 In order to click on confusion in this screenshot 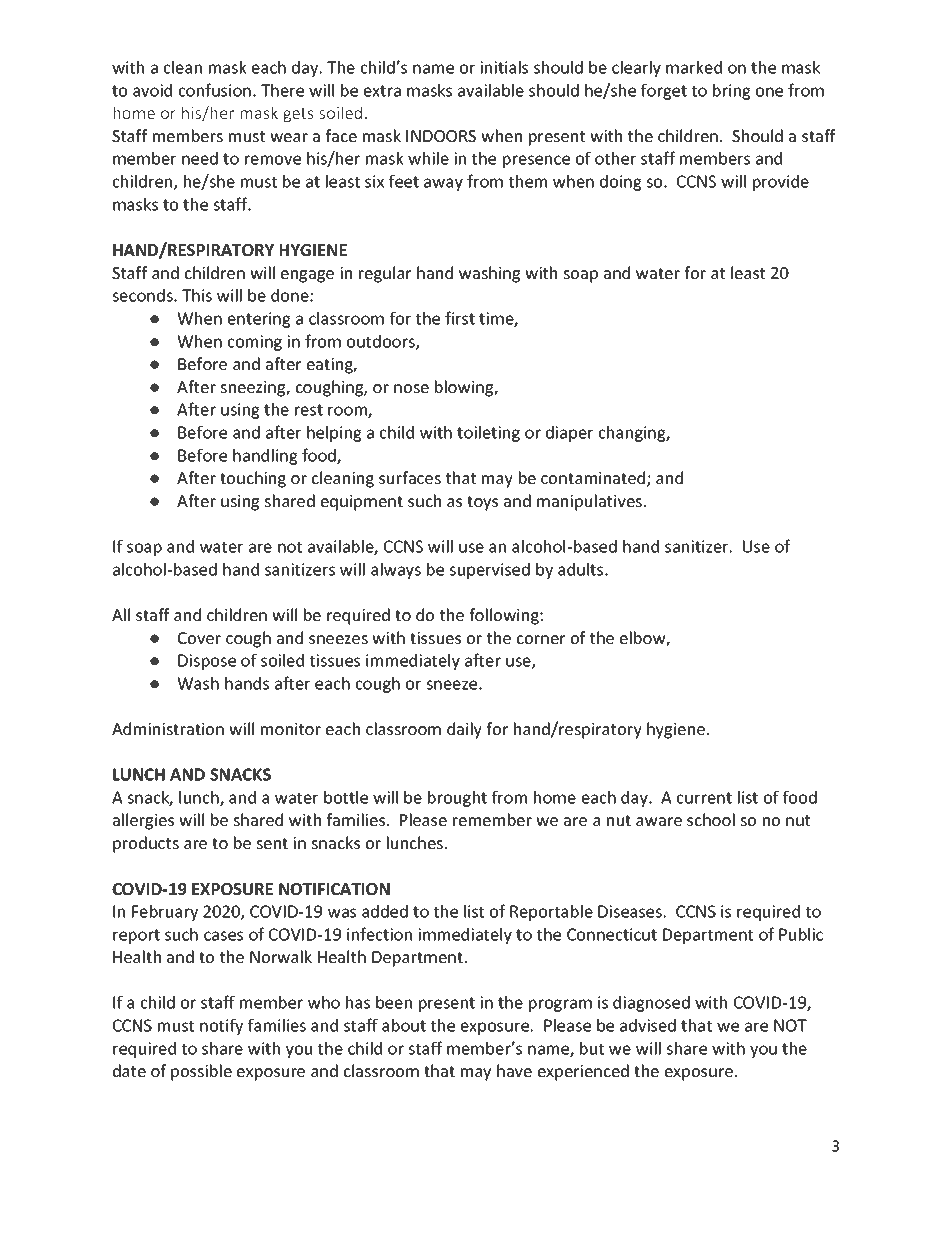, I will do `click(215, 90)`.
